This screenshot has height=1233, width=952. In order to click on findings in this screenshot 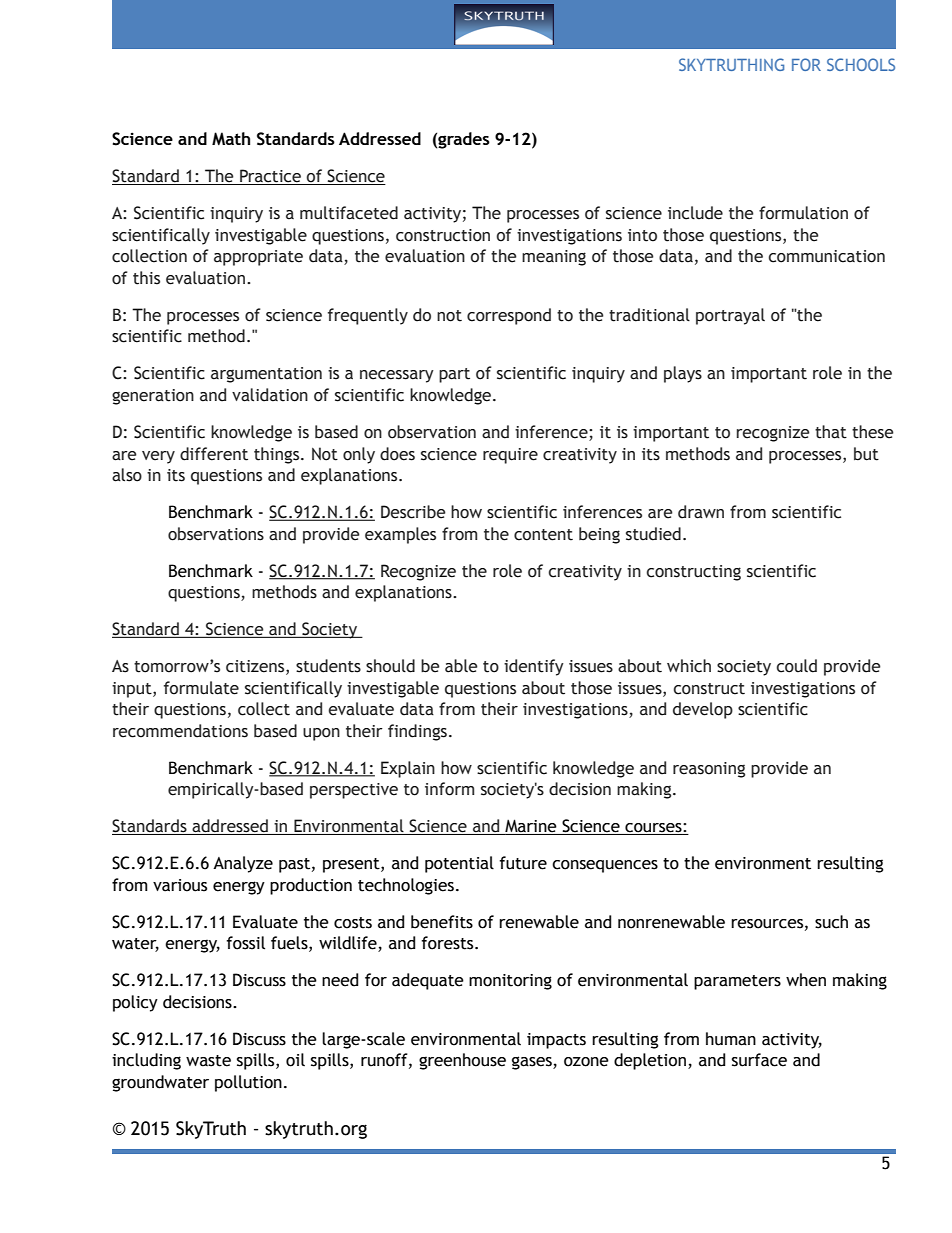, I will do `click(417, 732)`.
